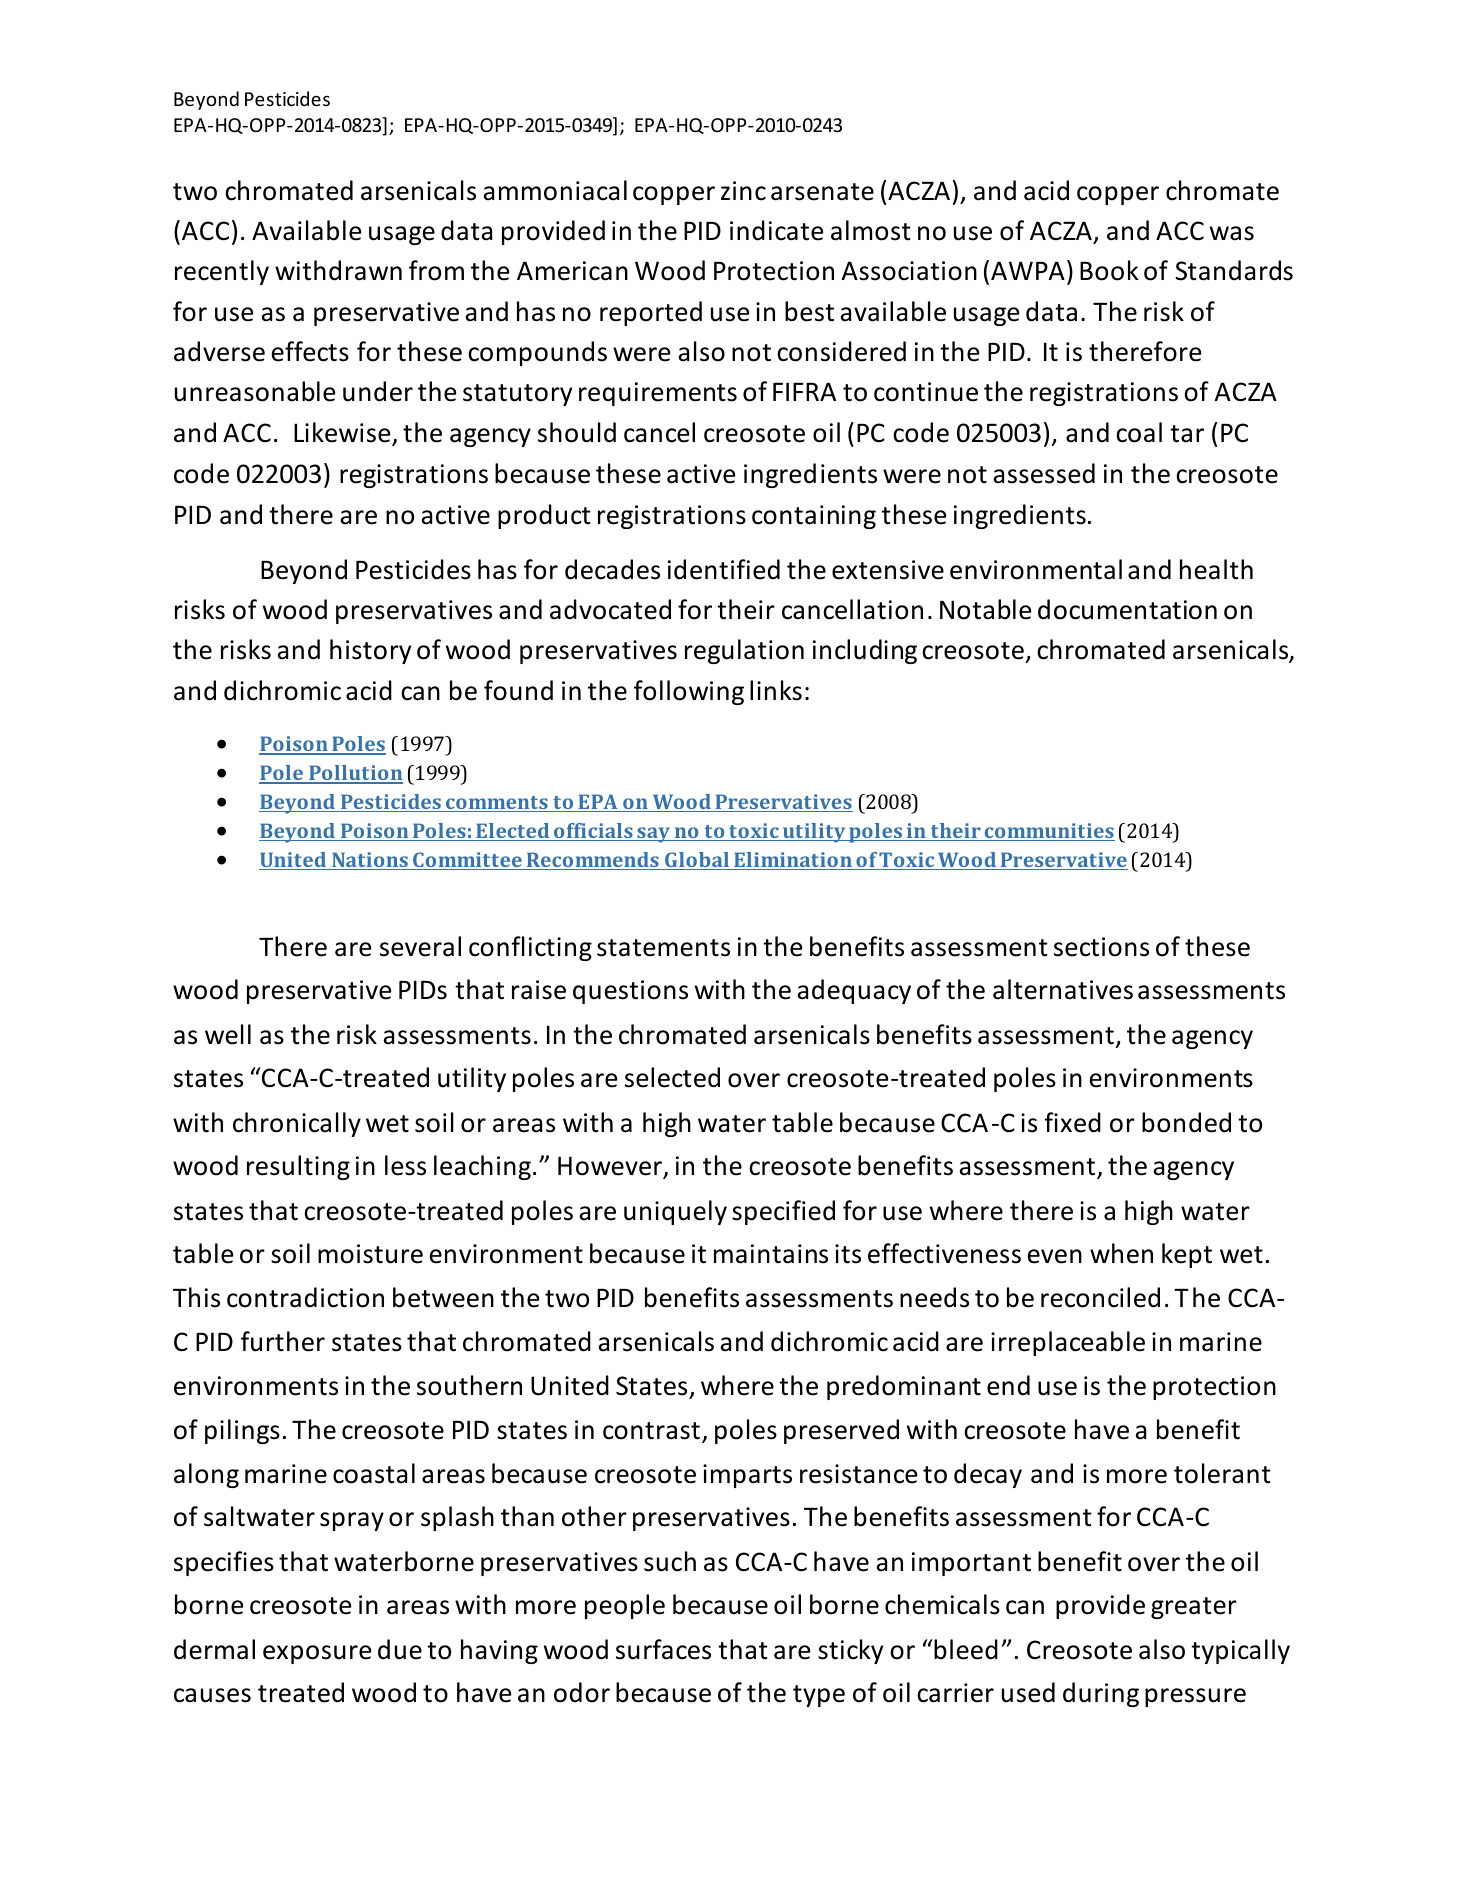 Image resolution: width=1468 pixels, height=1900 pixels. I want to click on Book, so click(1109, 270).
